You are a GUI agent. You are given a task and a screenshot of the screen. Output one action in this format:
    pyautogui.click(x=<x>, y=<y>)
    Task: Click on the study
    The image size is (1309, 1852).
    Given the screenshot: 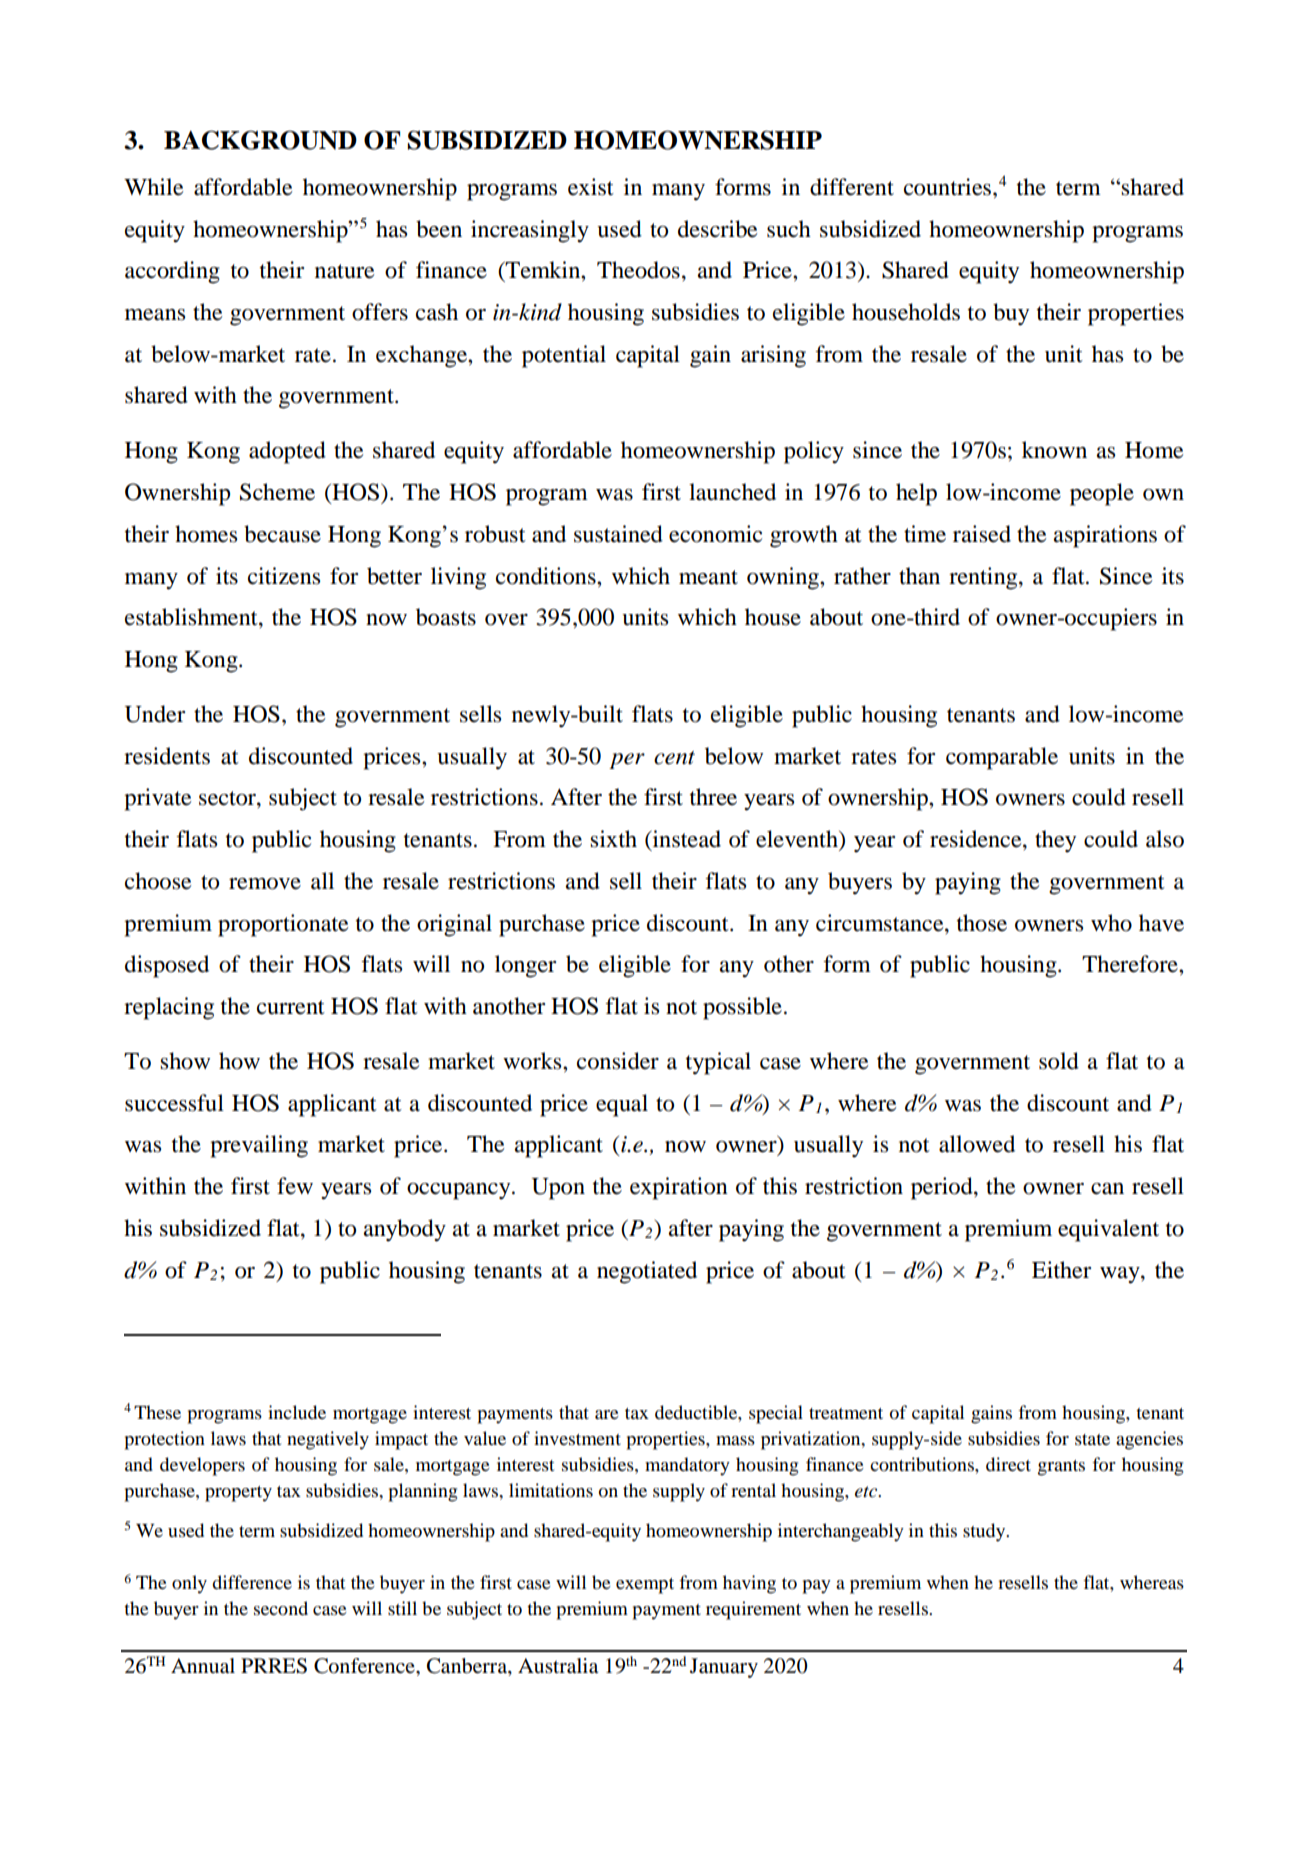 What is the action you would take?
    pyautogui.click(x=985, y=1532)
